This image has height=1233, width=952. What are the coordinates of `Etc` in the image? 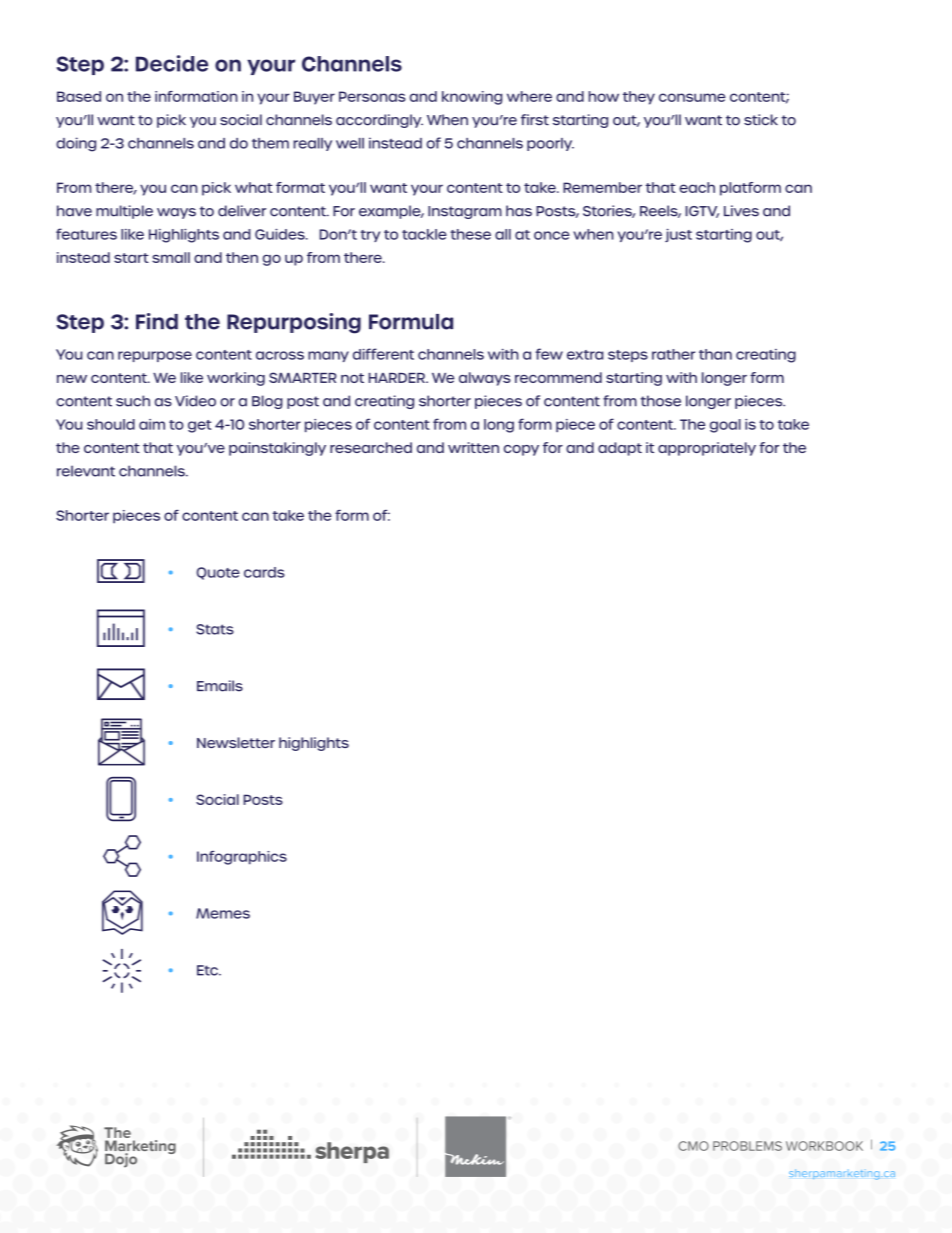 It's located at (208, 970).
